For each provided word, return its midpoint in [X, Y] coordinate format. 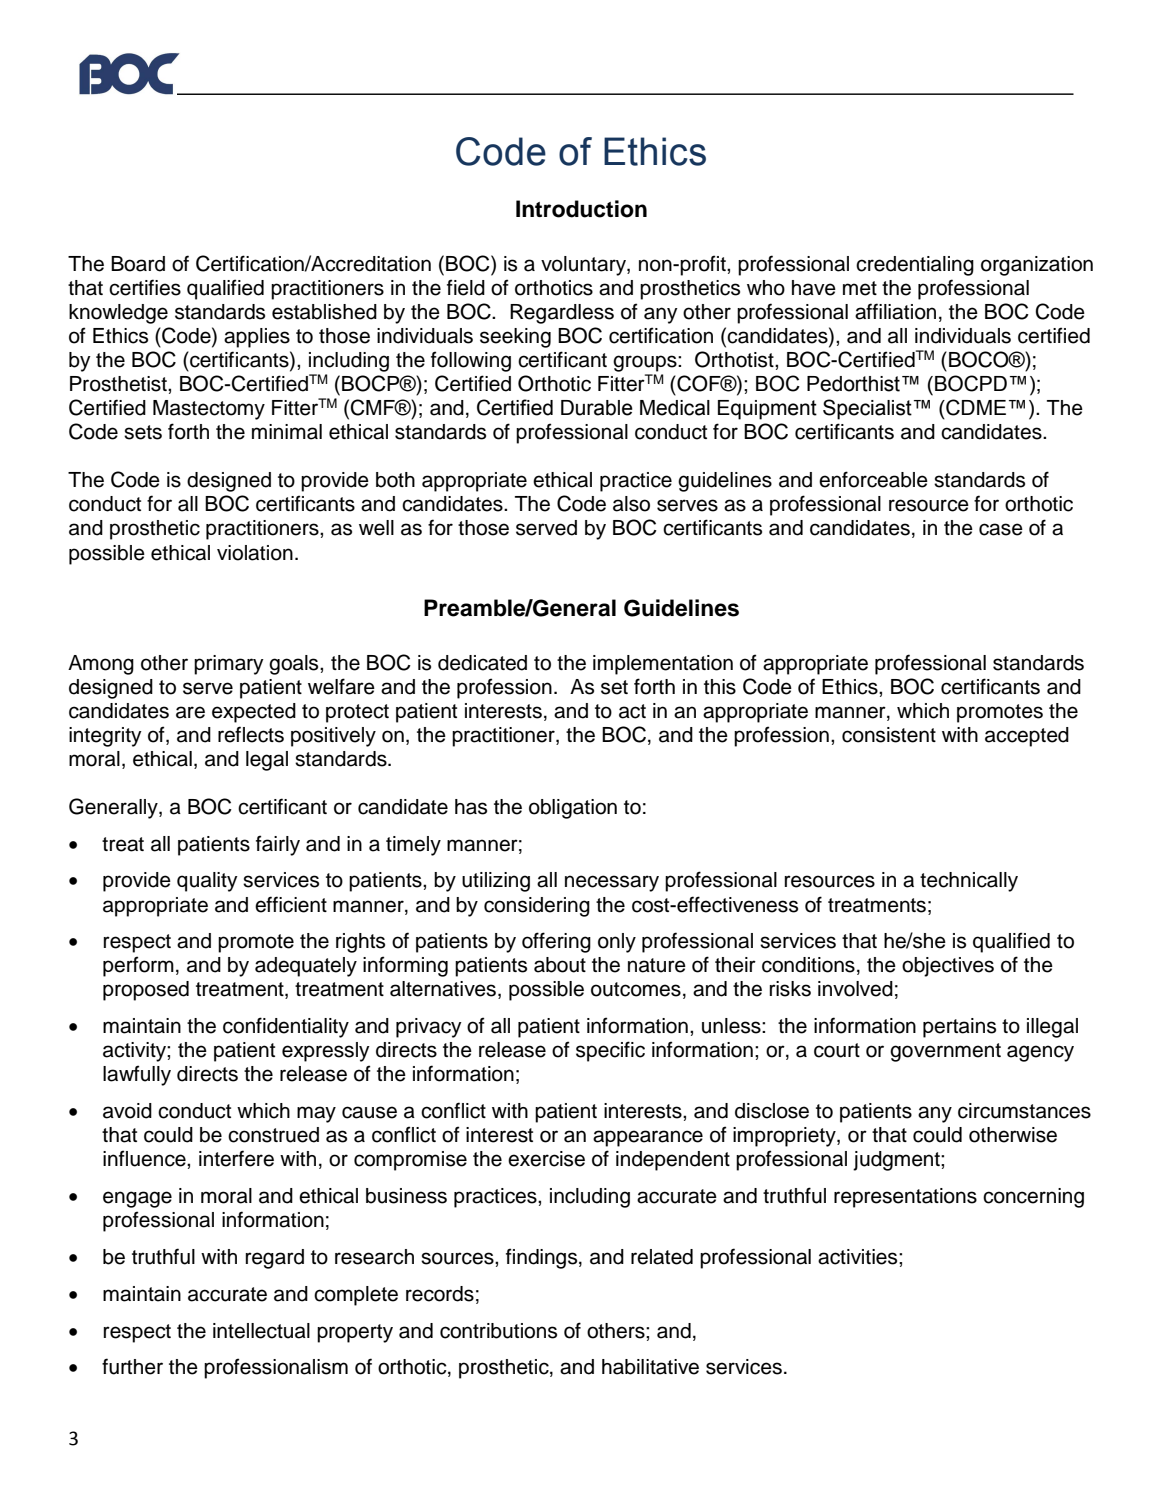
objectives [948, 967]
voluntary [584, 266]
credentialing [915, 266]
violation [255, 553]
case [1001, 529]
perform [138, 966]
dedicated [482, 663]
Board [138, 264]
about [560, 965]
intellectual [261, 1331]
